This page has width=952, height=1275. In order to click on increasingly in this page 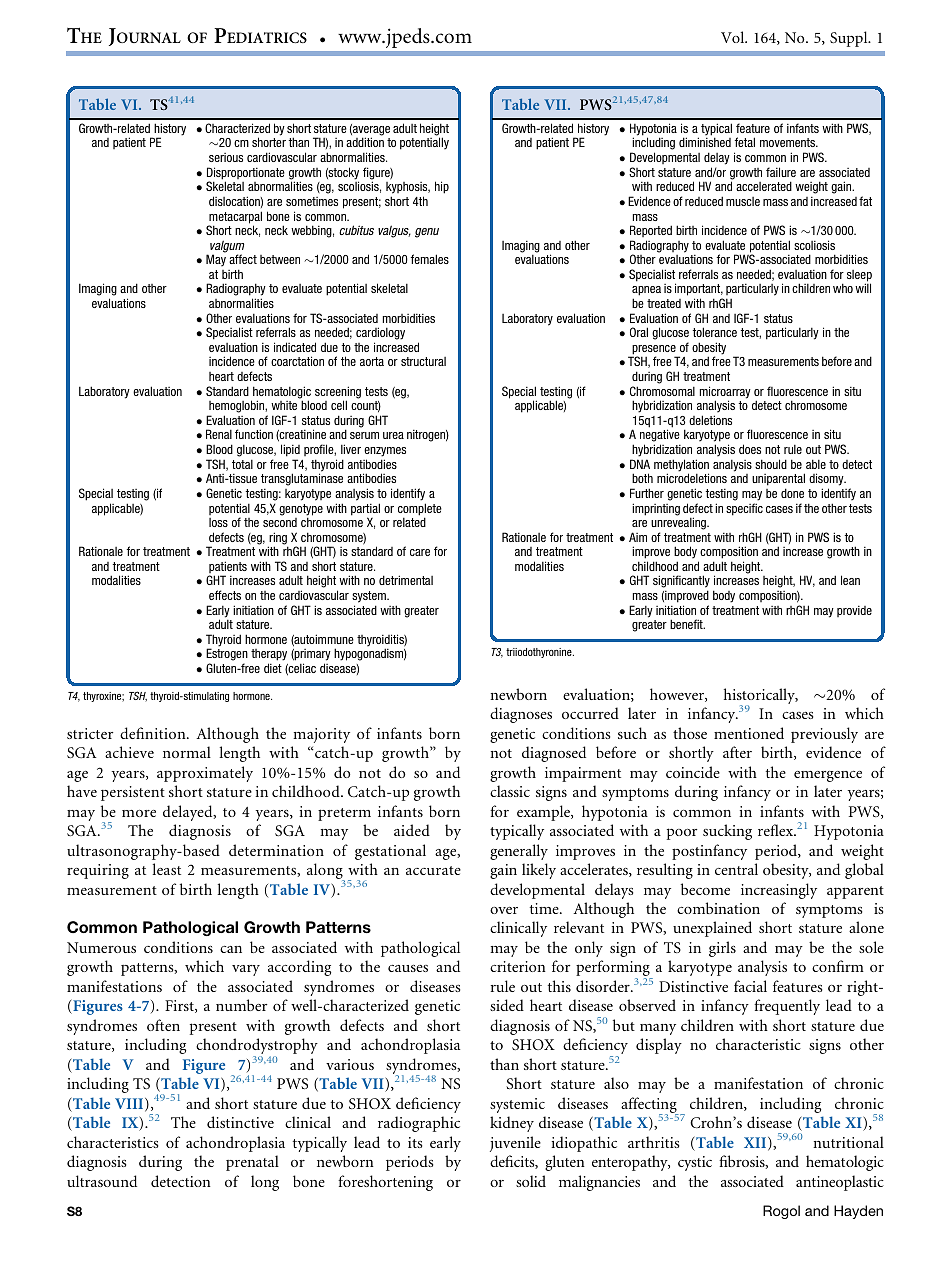, I will do `click(779, 891)`.
